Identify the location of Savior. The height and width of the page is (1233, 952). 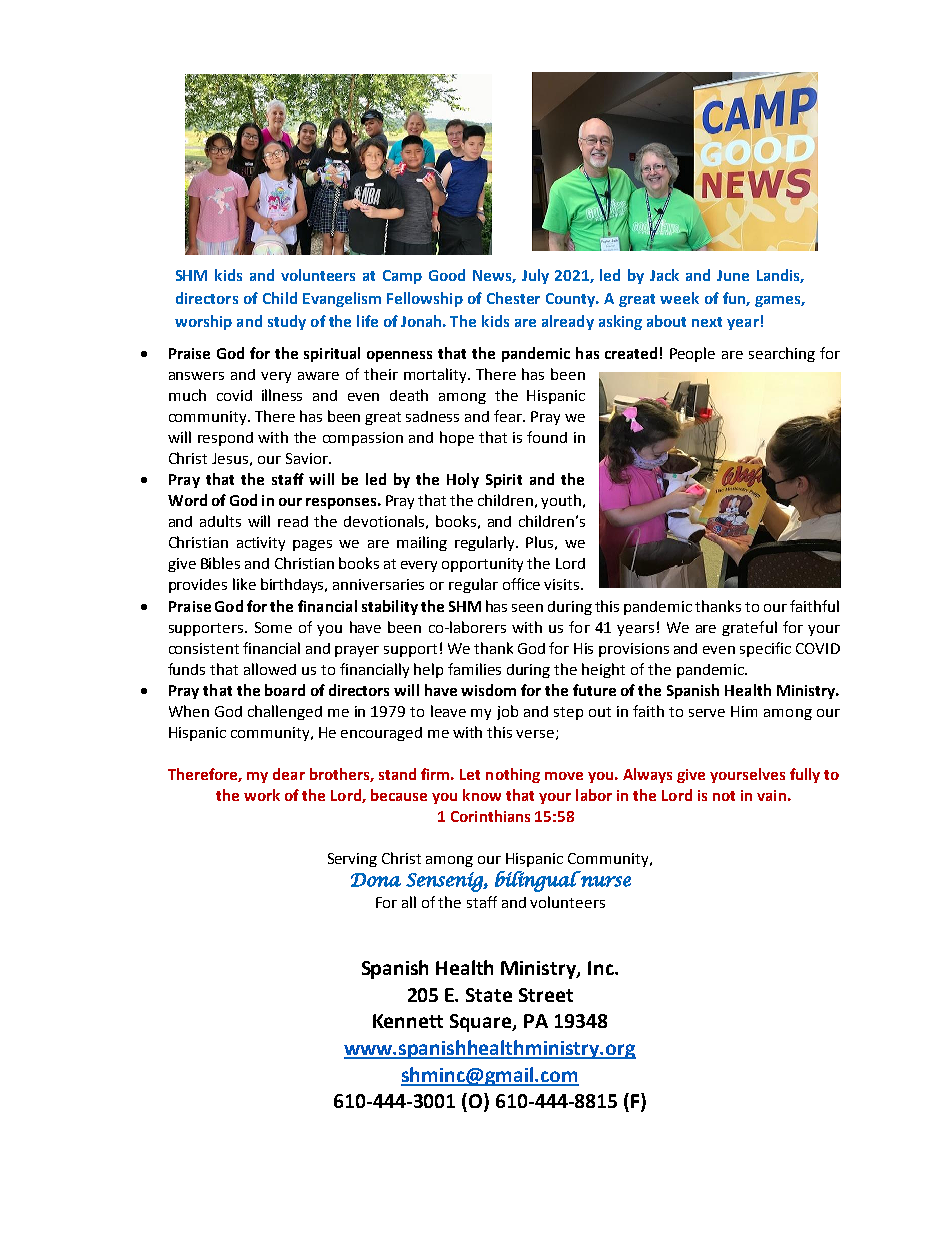
(308, 458).
